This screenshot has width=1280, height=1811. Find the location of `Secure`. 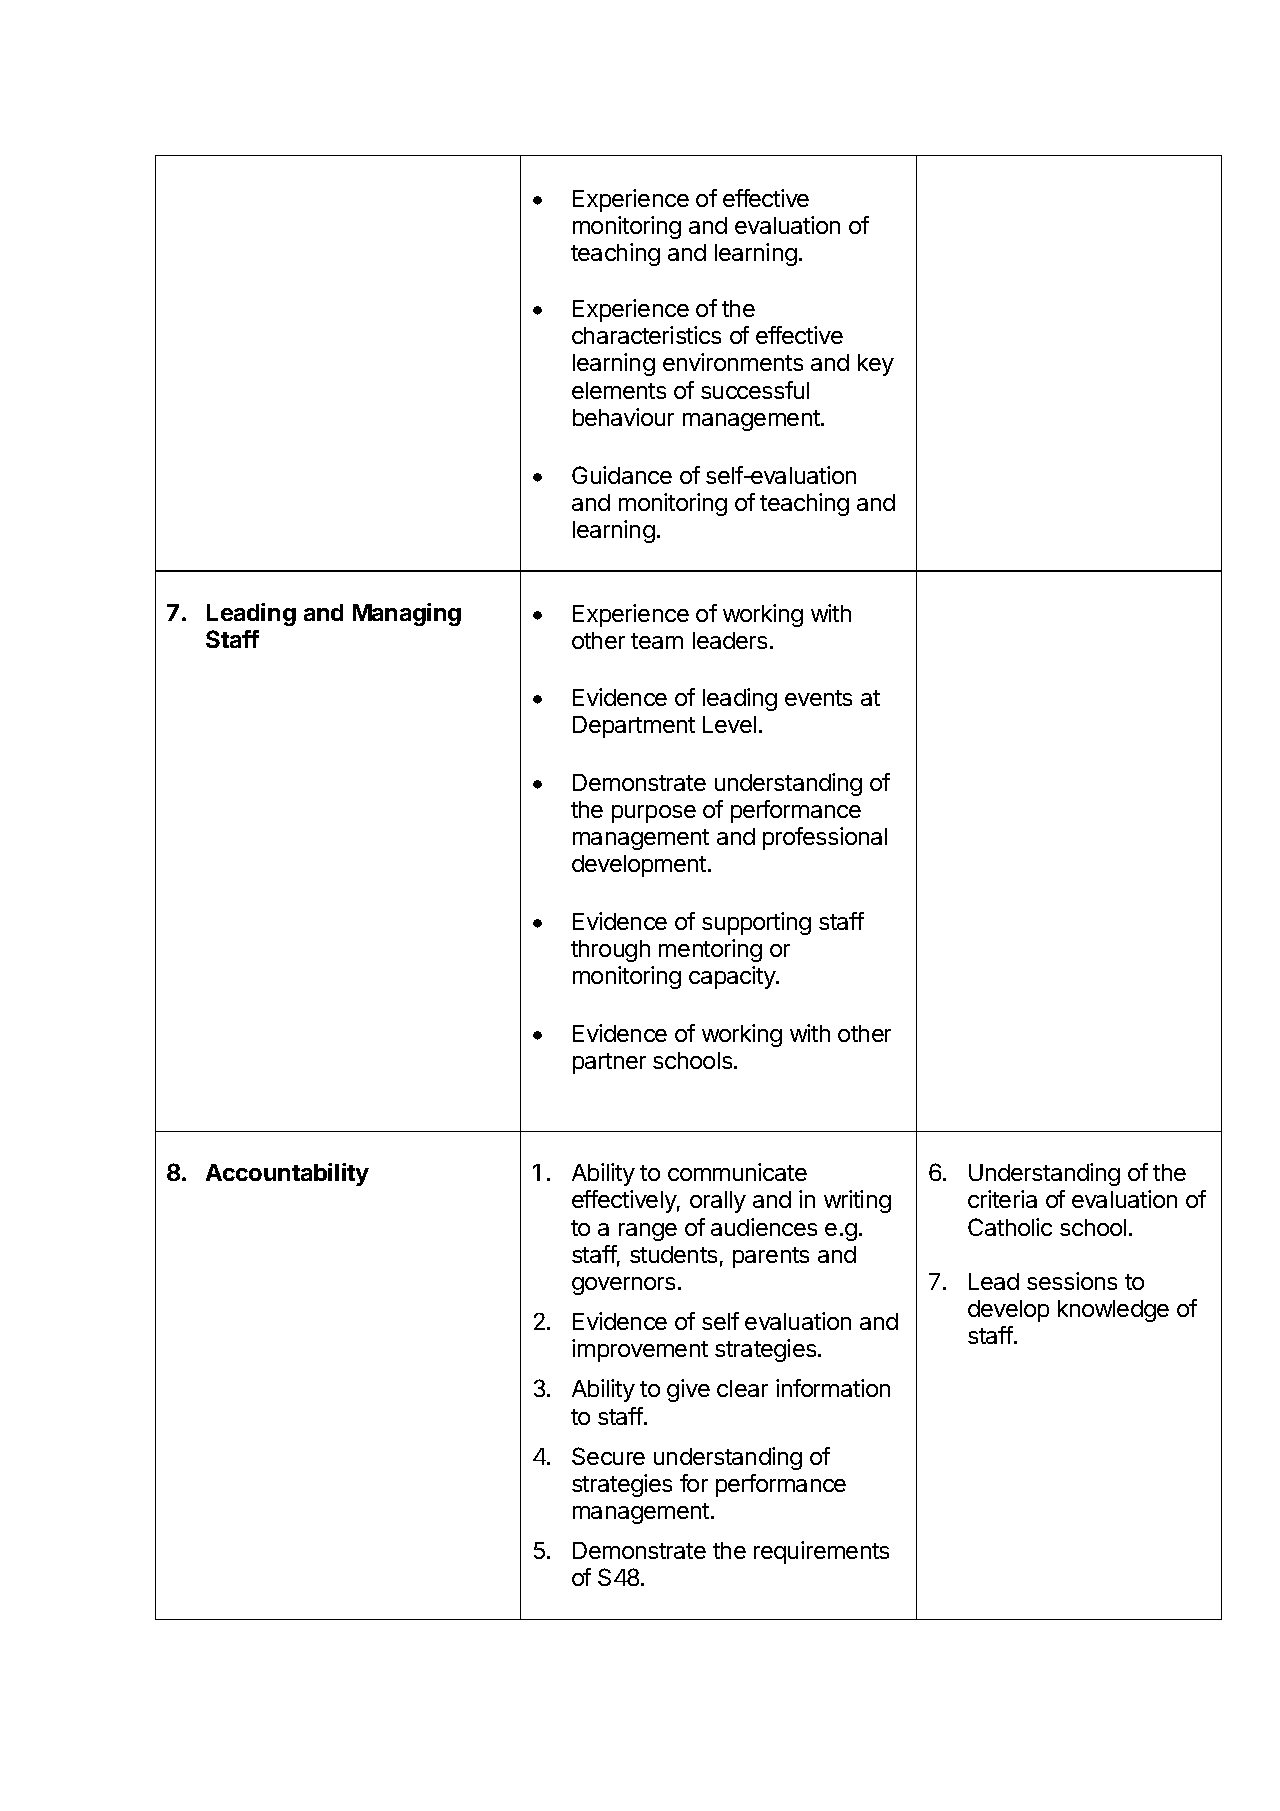

Secure is located at coordinates (608, 1456).
